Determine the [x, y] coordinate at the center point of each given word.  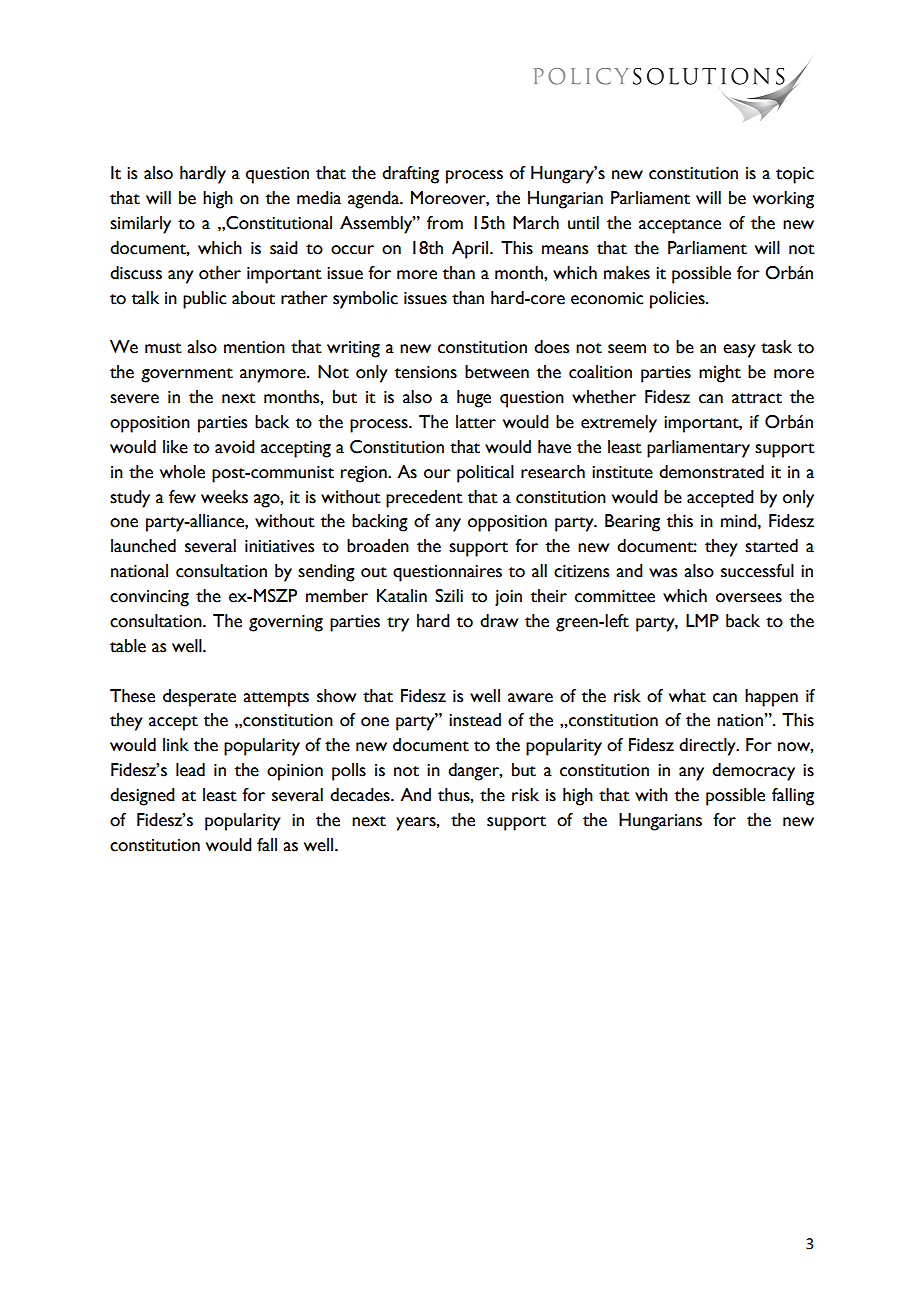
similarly [140, 225]
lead [190, 770]
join [508, 598]
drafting [410, 175]
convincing [149, 598]
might [720, 374]
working [783, 200]
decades [361, 795]
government [187, 375]
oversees [749, 598]
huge [474, 399]
